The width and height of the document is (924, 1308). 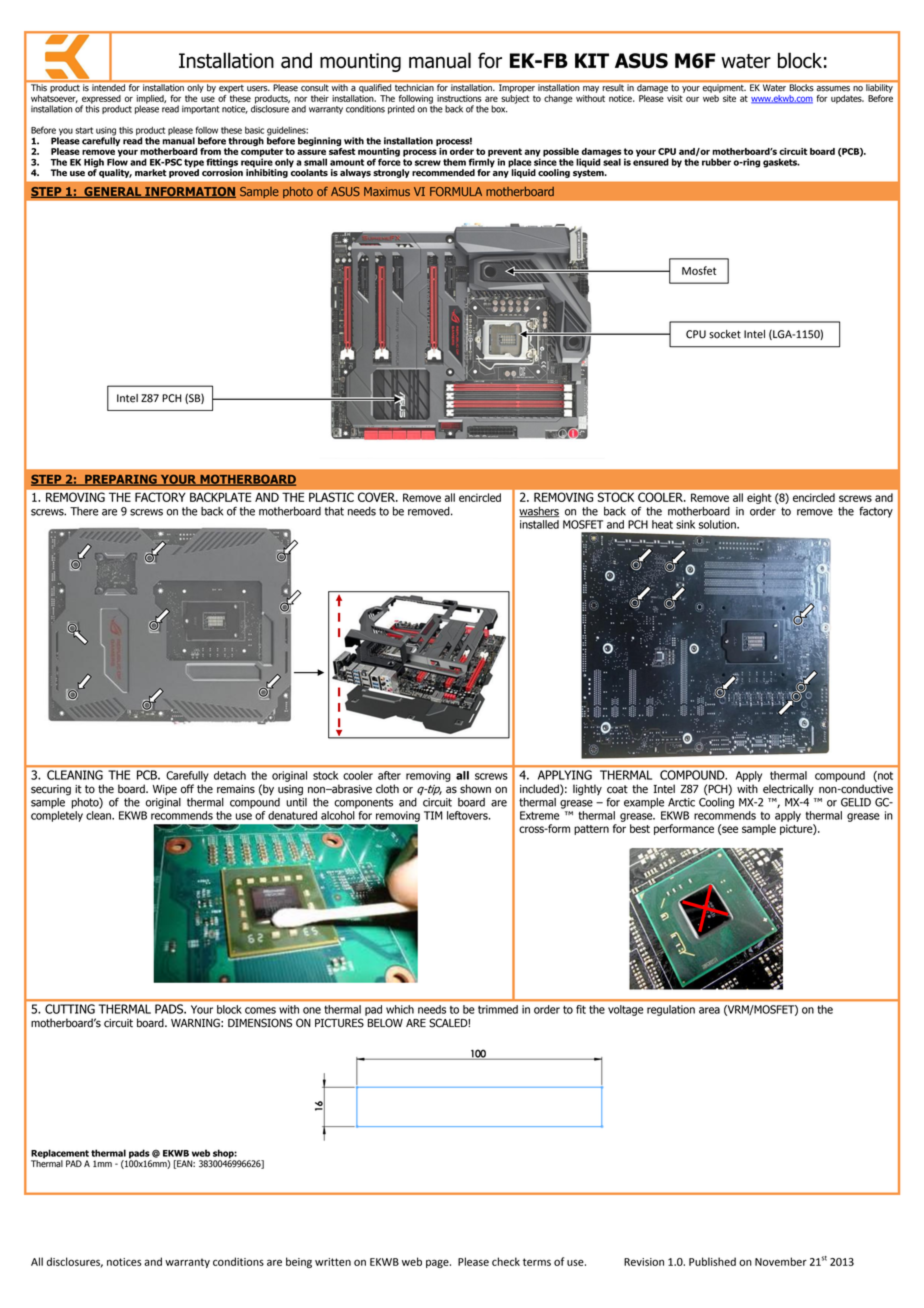 What do you see at coordinates (433, 815) in the document?
I see `TIM` at bounding box center [433, 815].
